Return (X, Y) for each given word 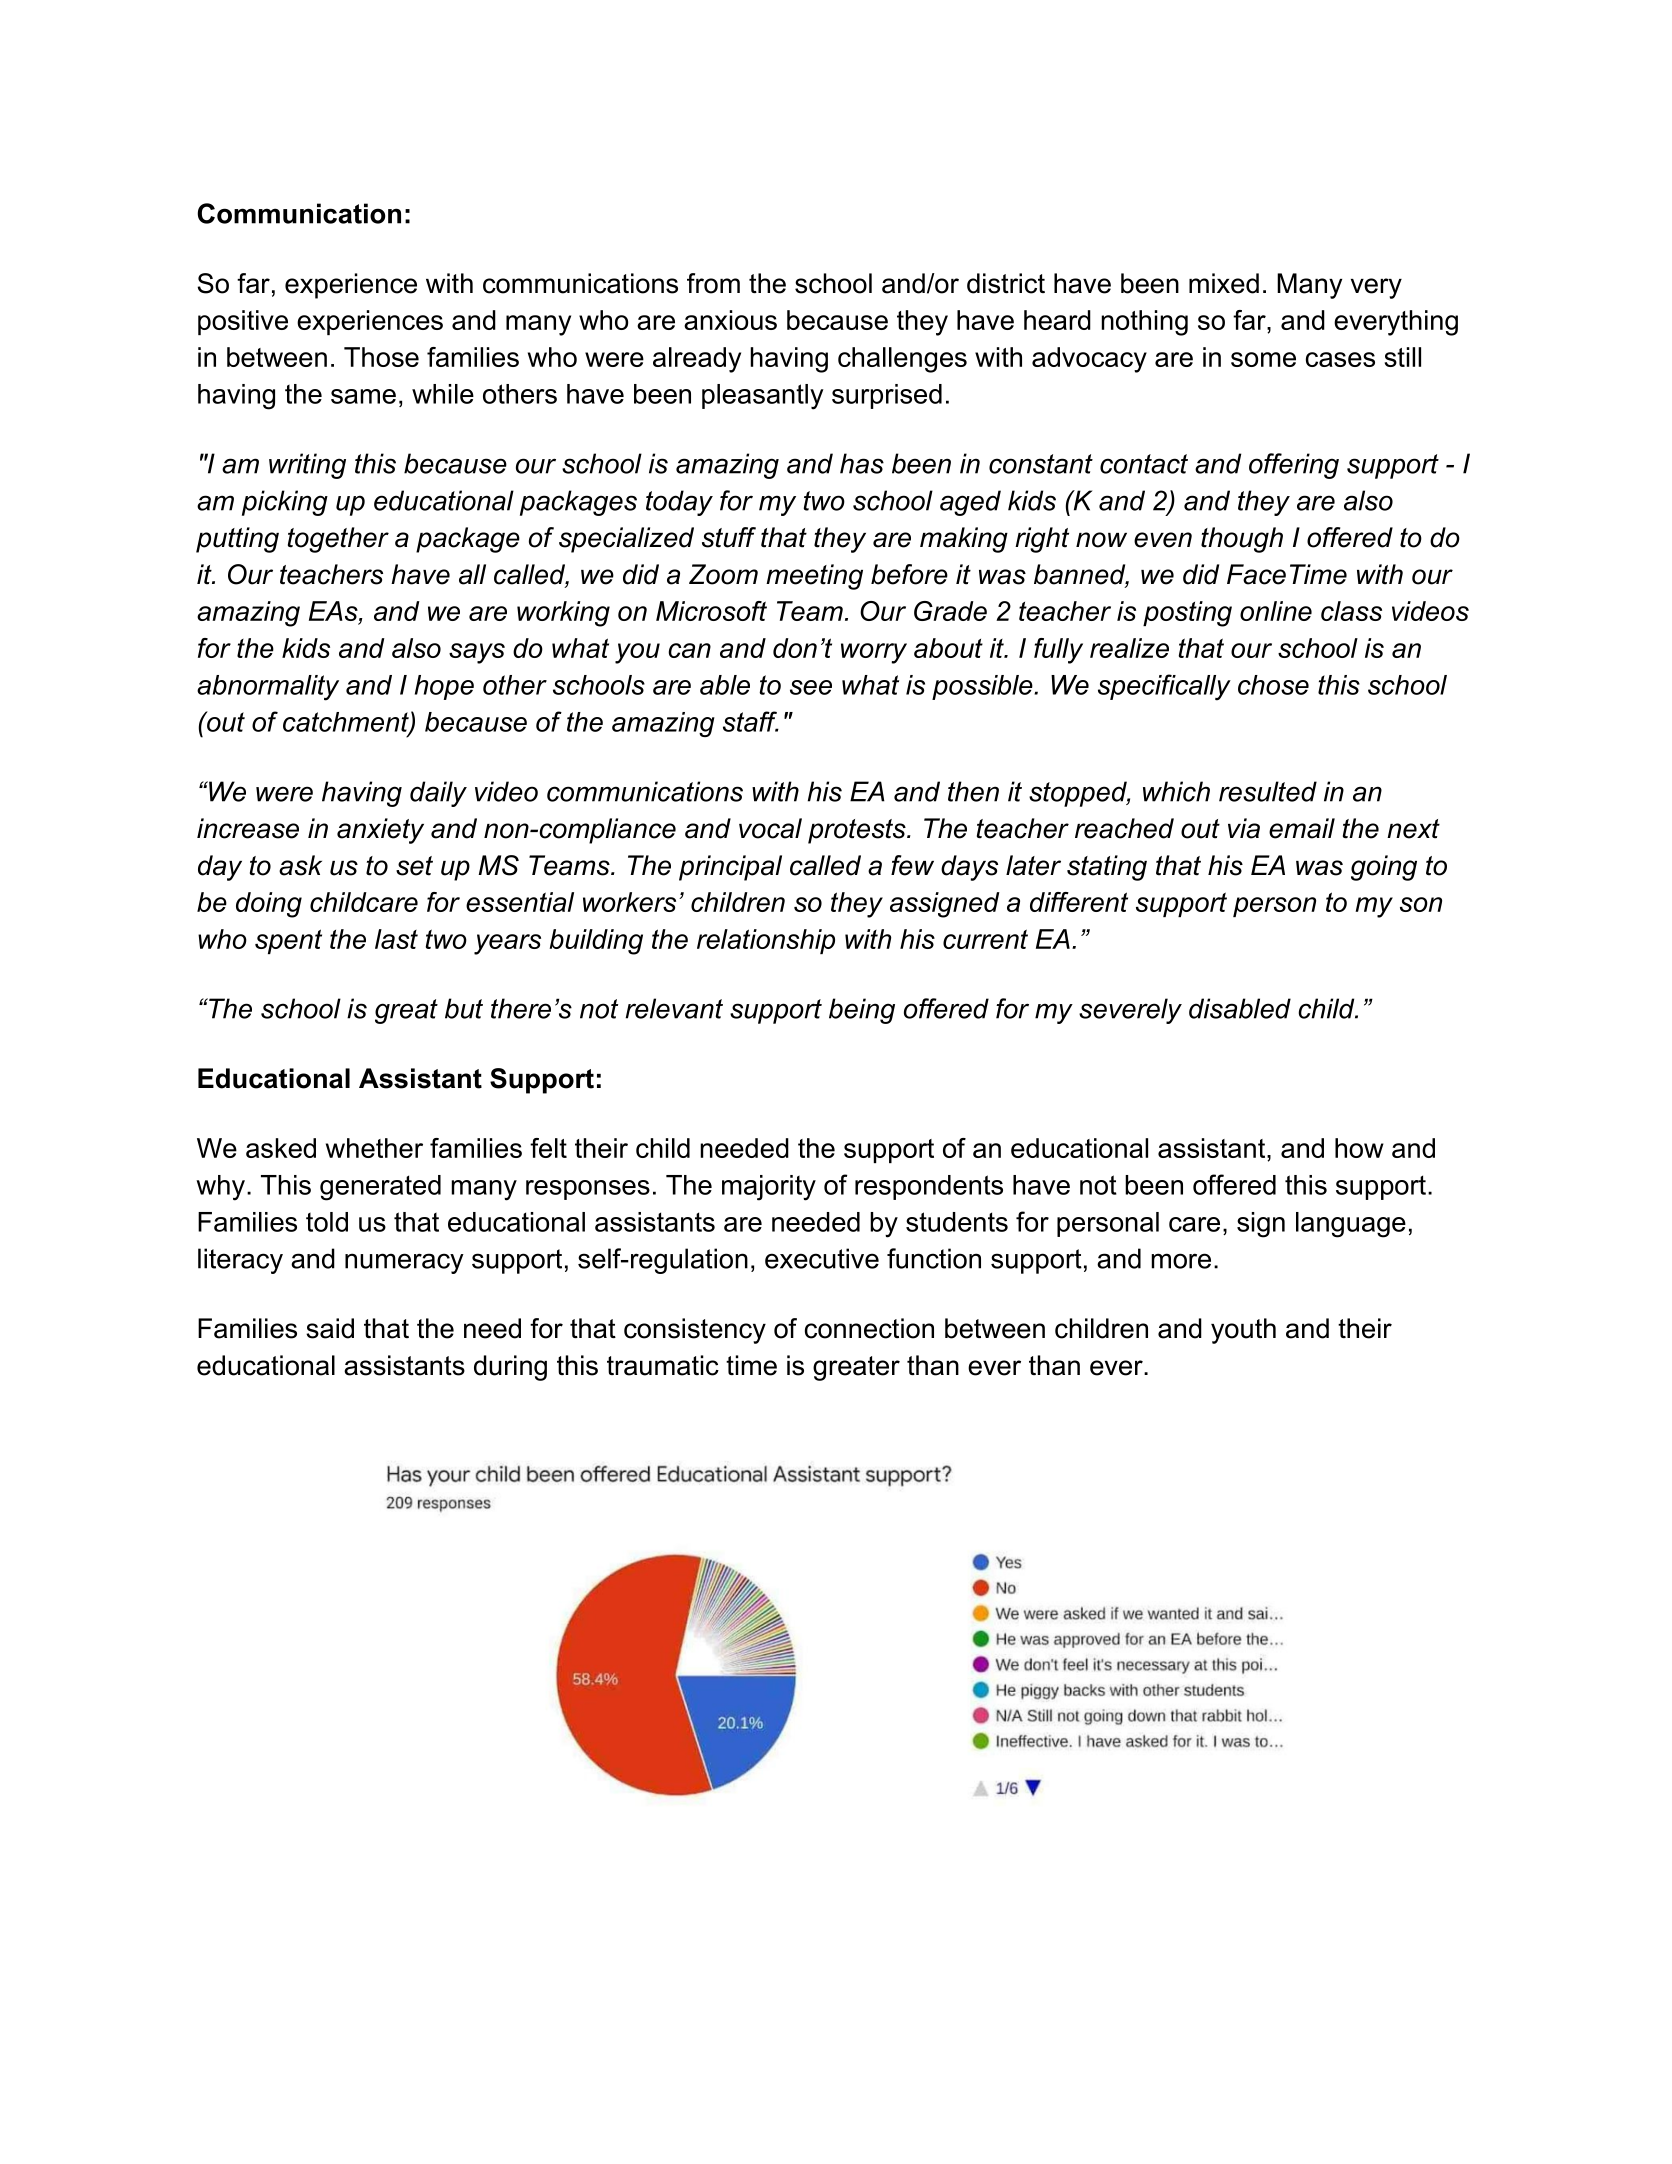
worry (874, 653)
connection (869, 1328)
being (862, 1011)
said (330, 1328)
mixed (1224, 283)
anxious (730, 320)
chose (1273, 685)
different (1079, 902)
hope (444, 687)
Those (381, 357)
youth (1243, 1331)
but (464, 1008)
